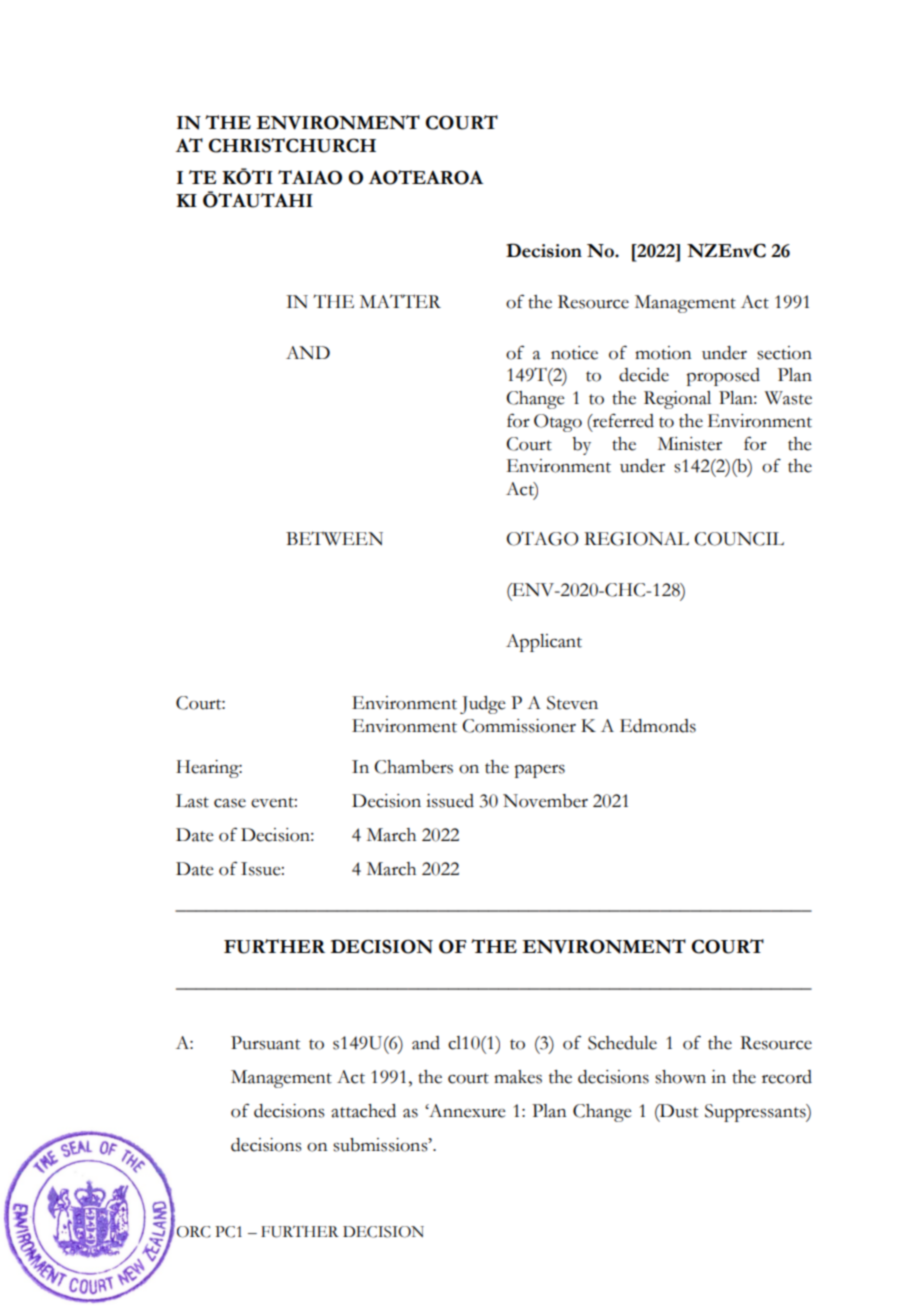 The width and height of the screenshot is (924, 1307). I want to click on BETWEEN, so click(334, 538).
